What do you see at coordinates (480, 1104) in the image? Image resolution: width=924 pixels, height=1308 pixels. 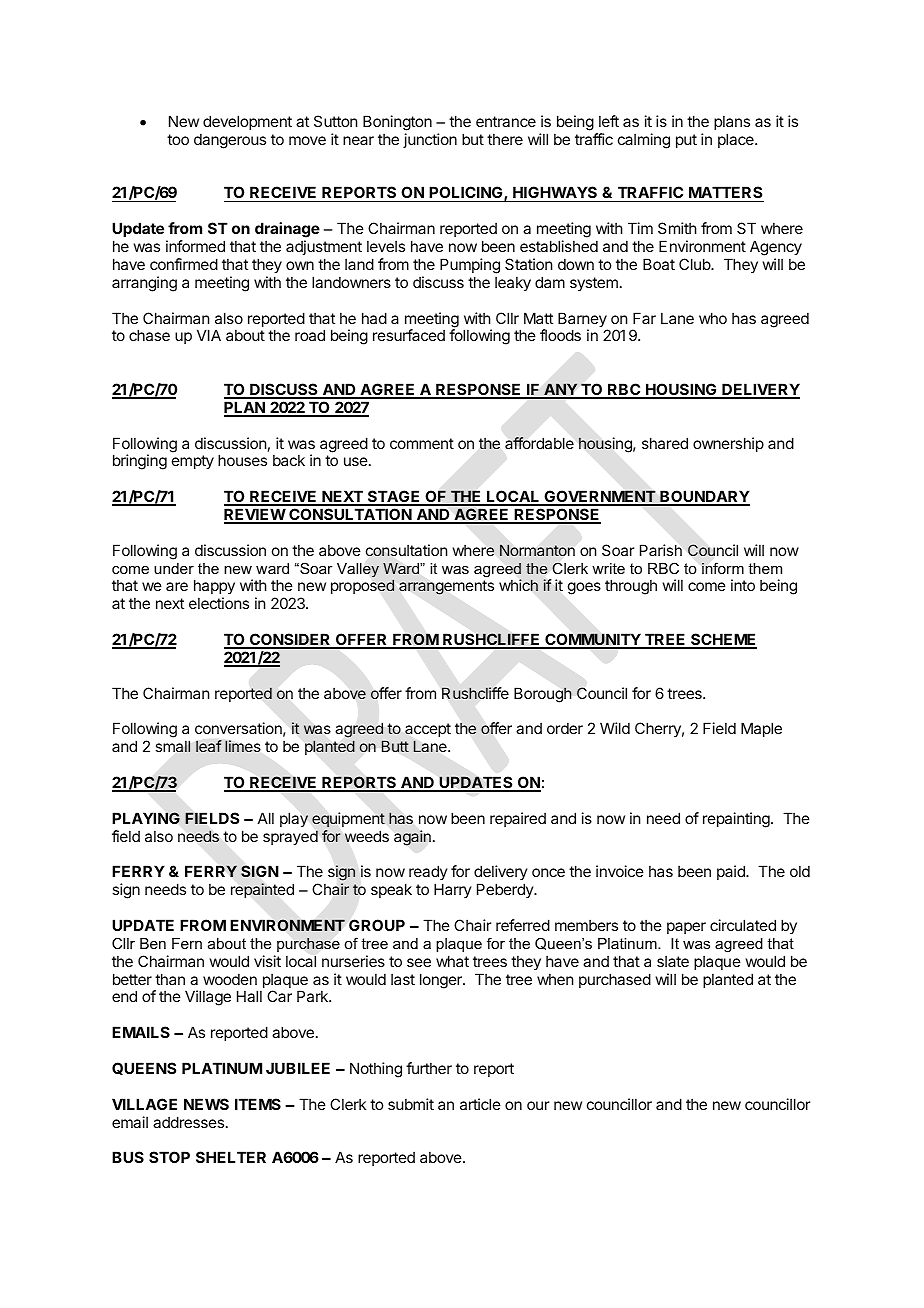 I see `article` at bounding box center [480, 1104].
